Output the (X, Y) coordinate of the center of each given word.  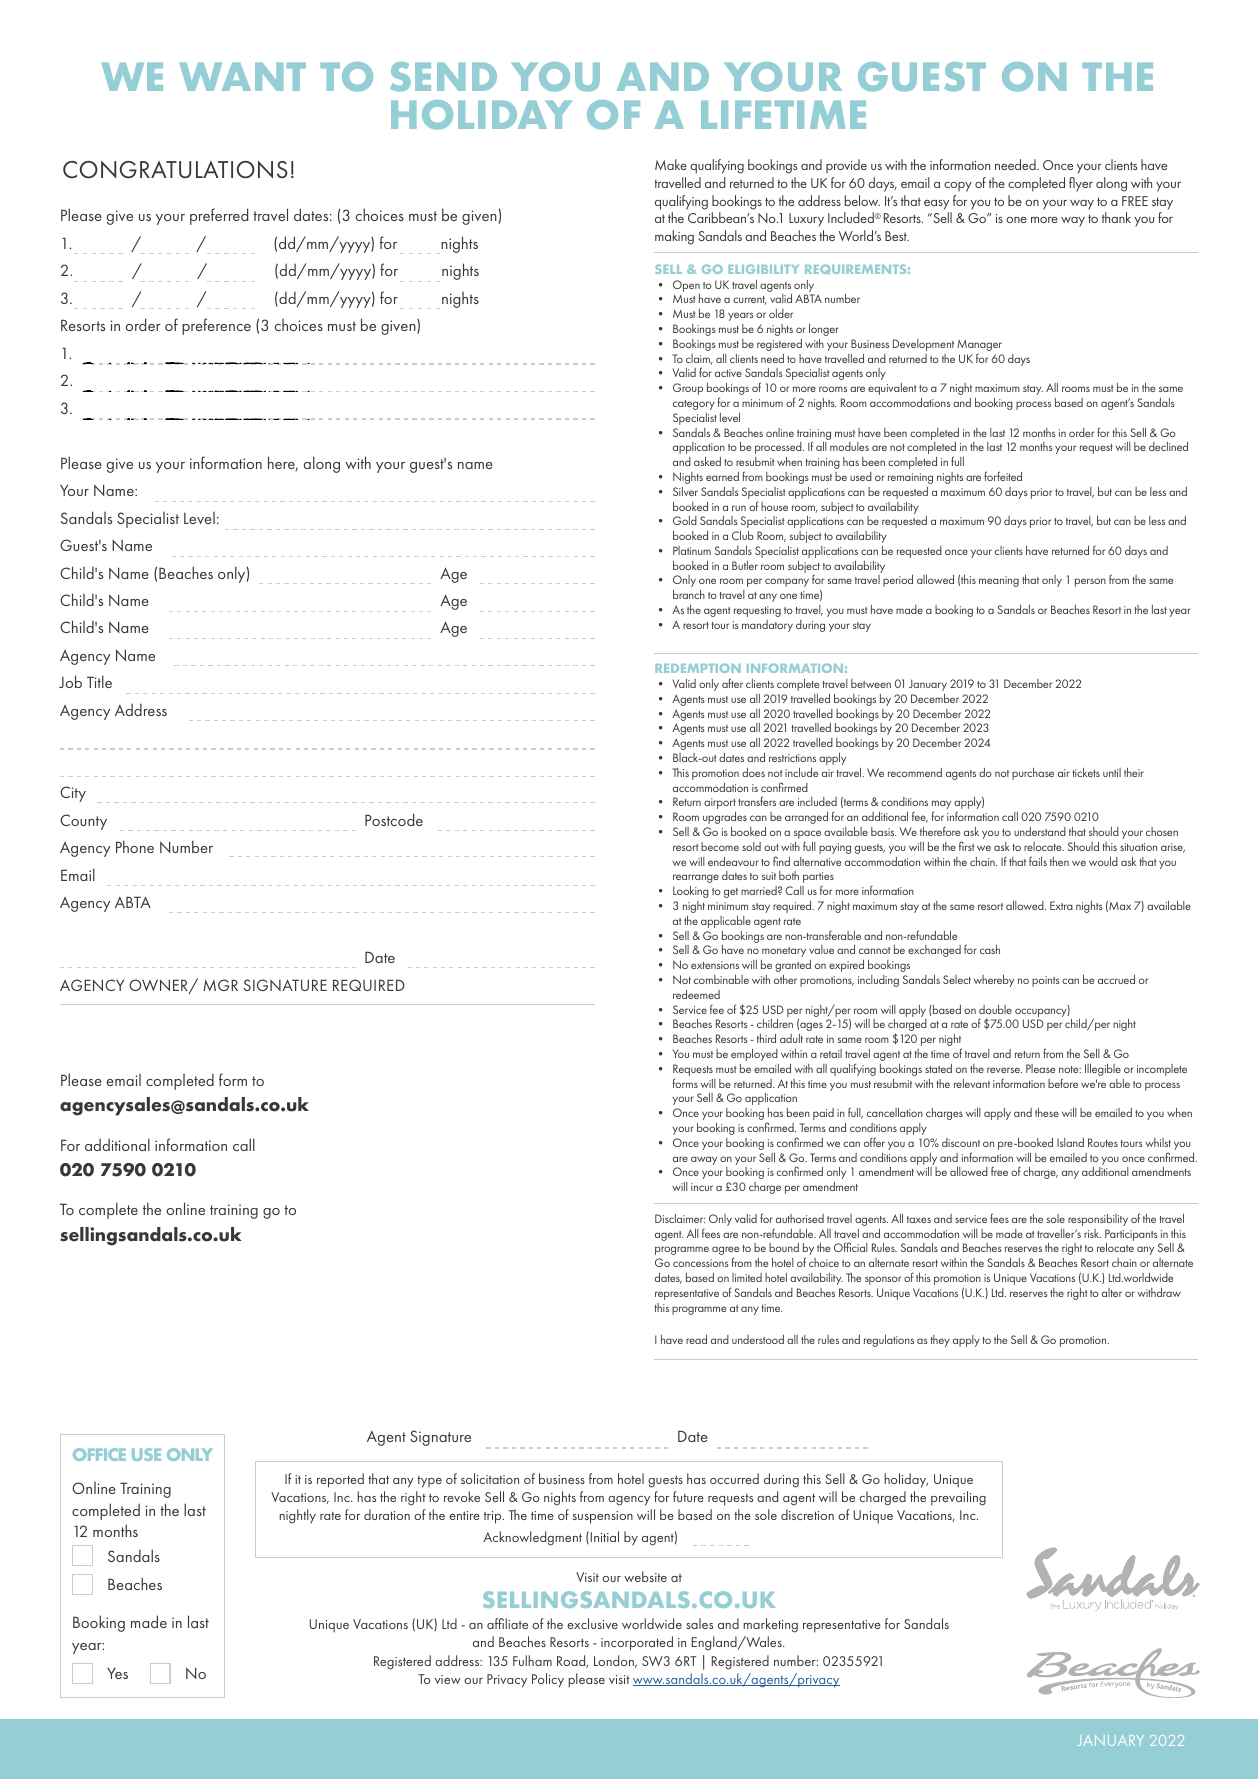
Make (671, 164)
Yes (117, 1673)
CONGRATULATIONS (175, 170)
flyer (1081, 184)
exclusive (592, 1623)
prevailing (958, 1498)
